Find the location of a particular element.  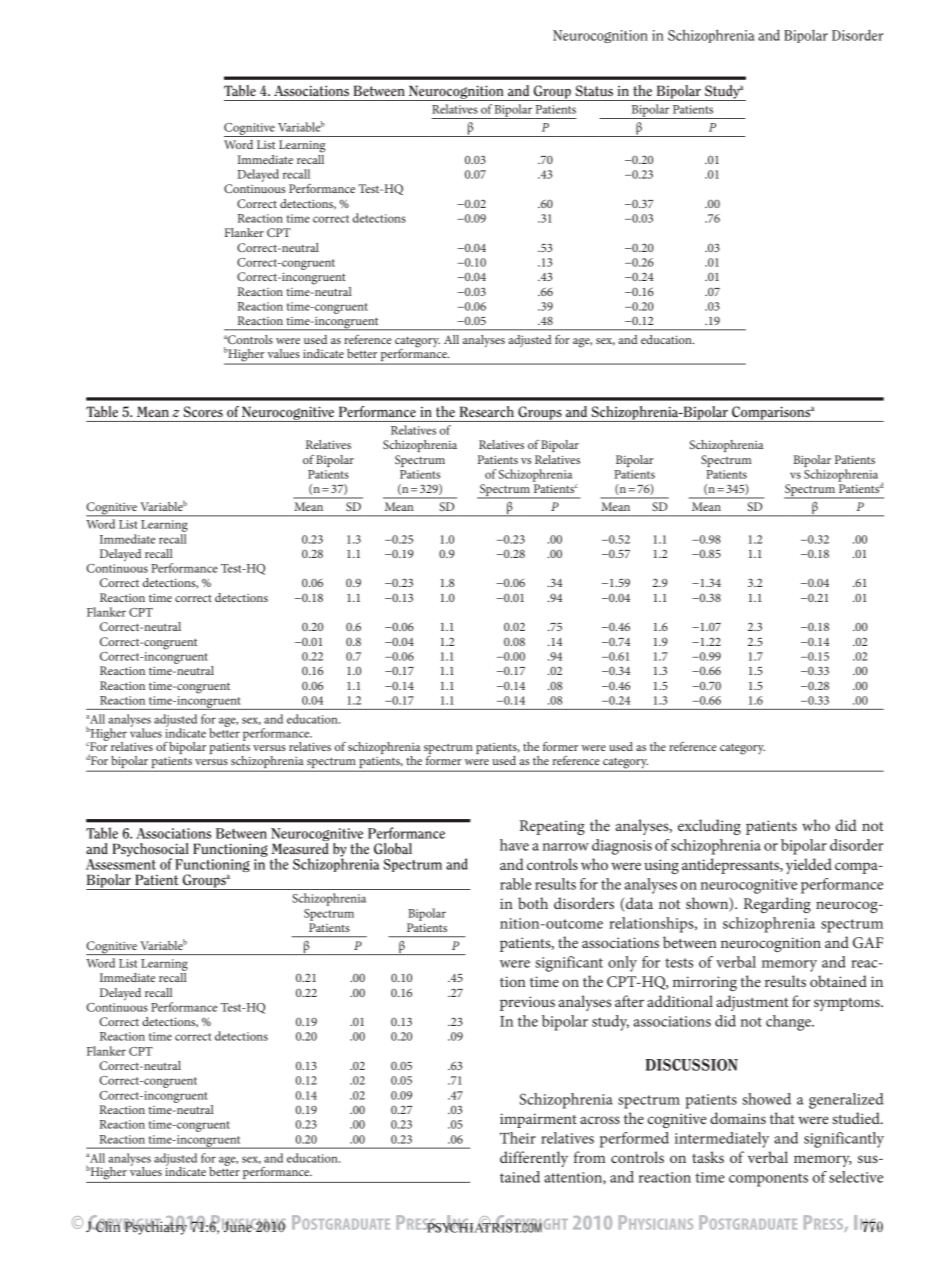

Research is located at coordinates (487, 411).
